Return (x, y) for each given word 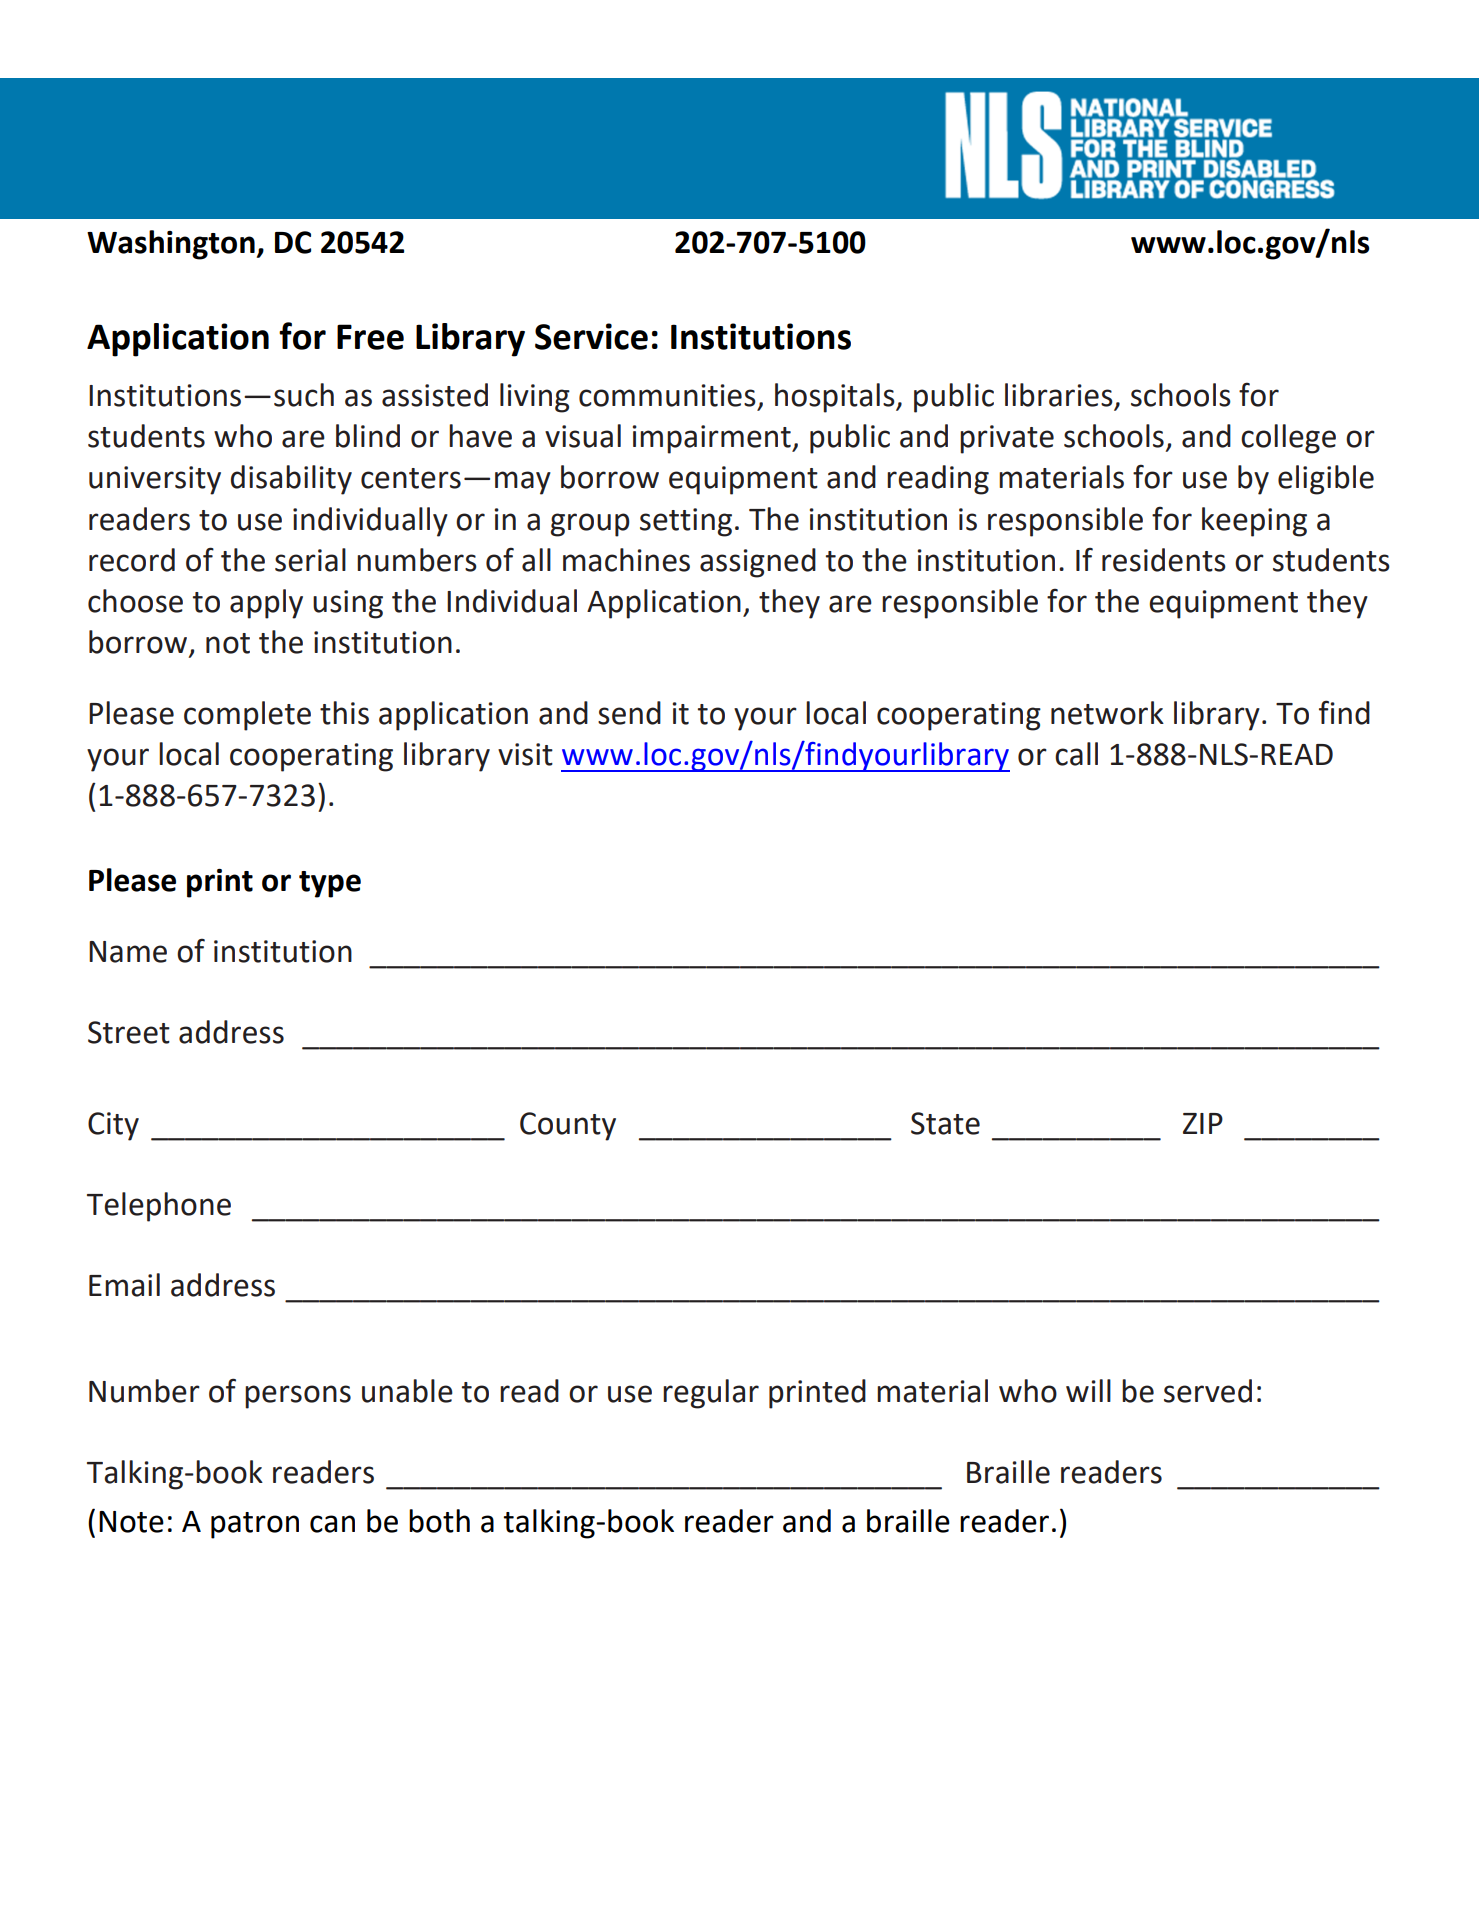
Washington (172, 245)
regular (711, 1394)
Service (591, 336)
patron (255, 1525)
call (1076, 754)
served (1208, 1391)
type (330, 884)
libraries (1059, 395)
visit (525, 754)
